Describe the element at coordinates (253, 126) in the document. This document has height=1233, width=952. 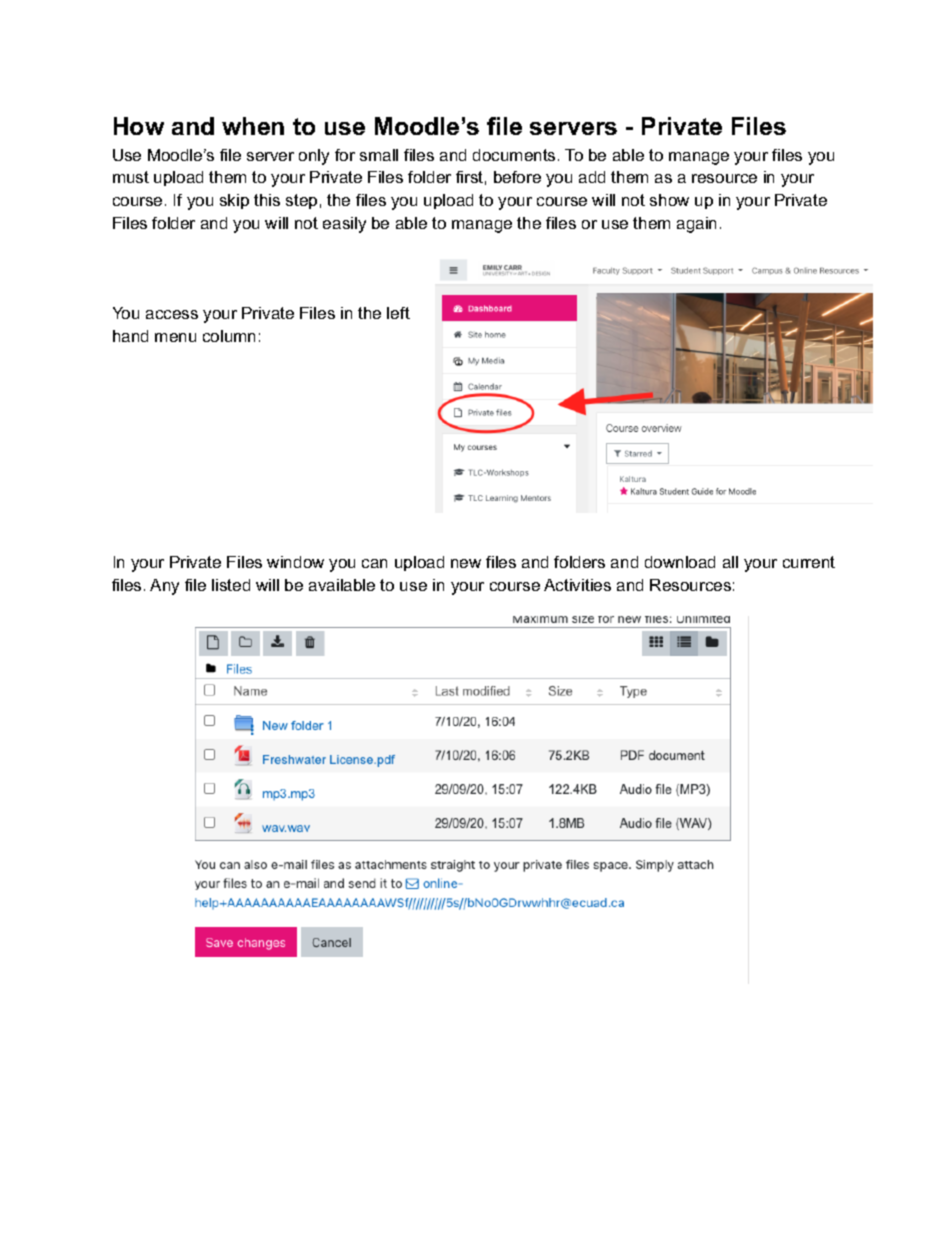
I see `when` at that location.
